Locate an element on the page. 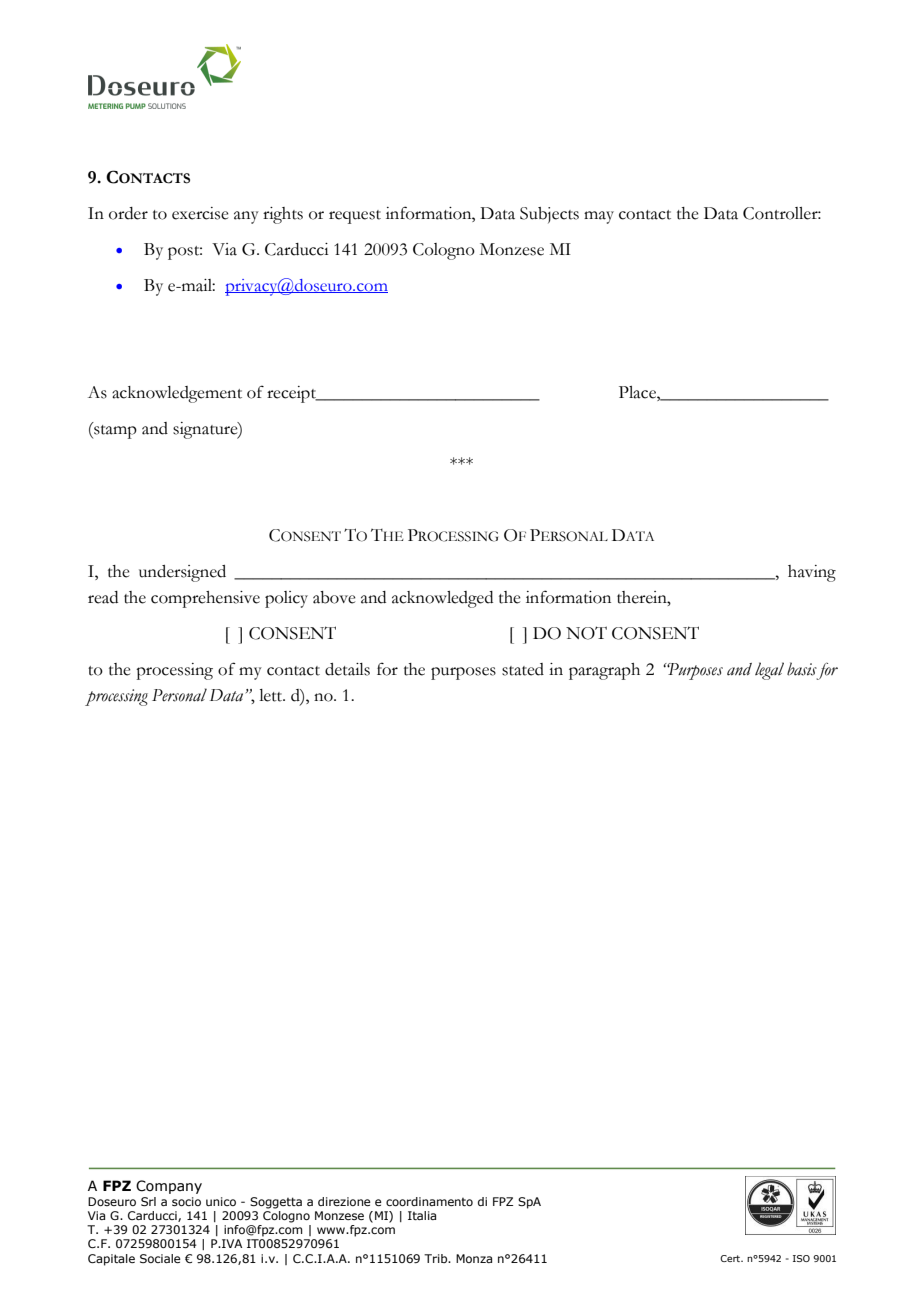  having is located at coordinates (812, 573).
